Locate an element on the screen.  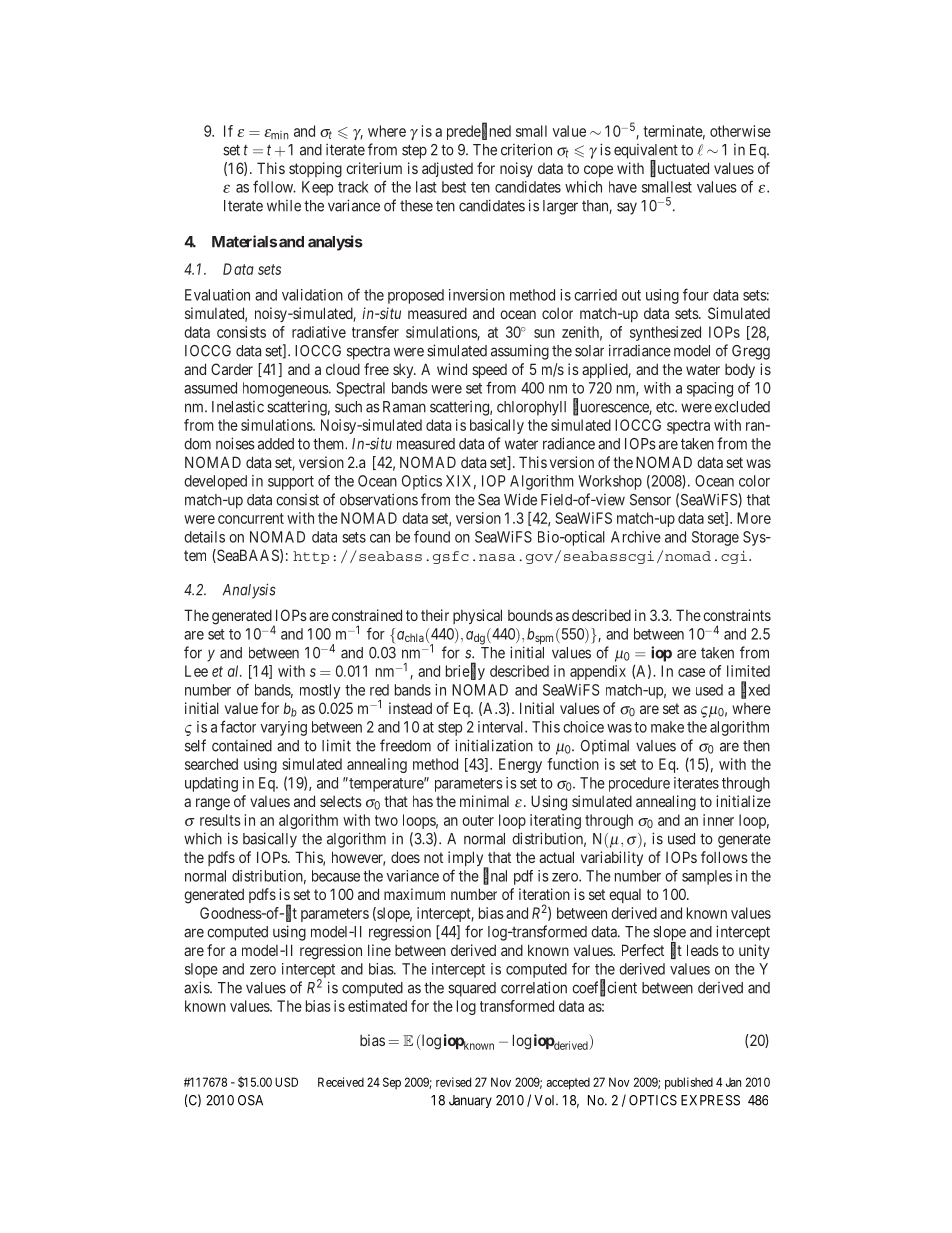
minimal is located at coordinates (484, 801).
